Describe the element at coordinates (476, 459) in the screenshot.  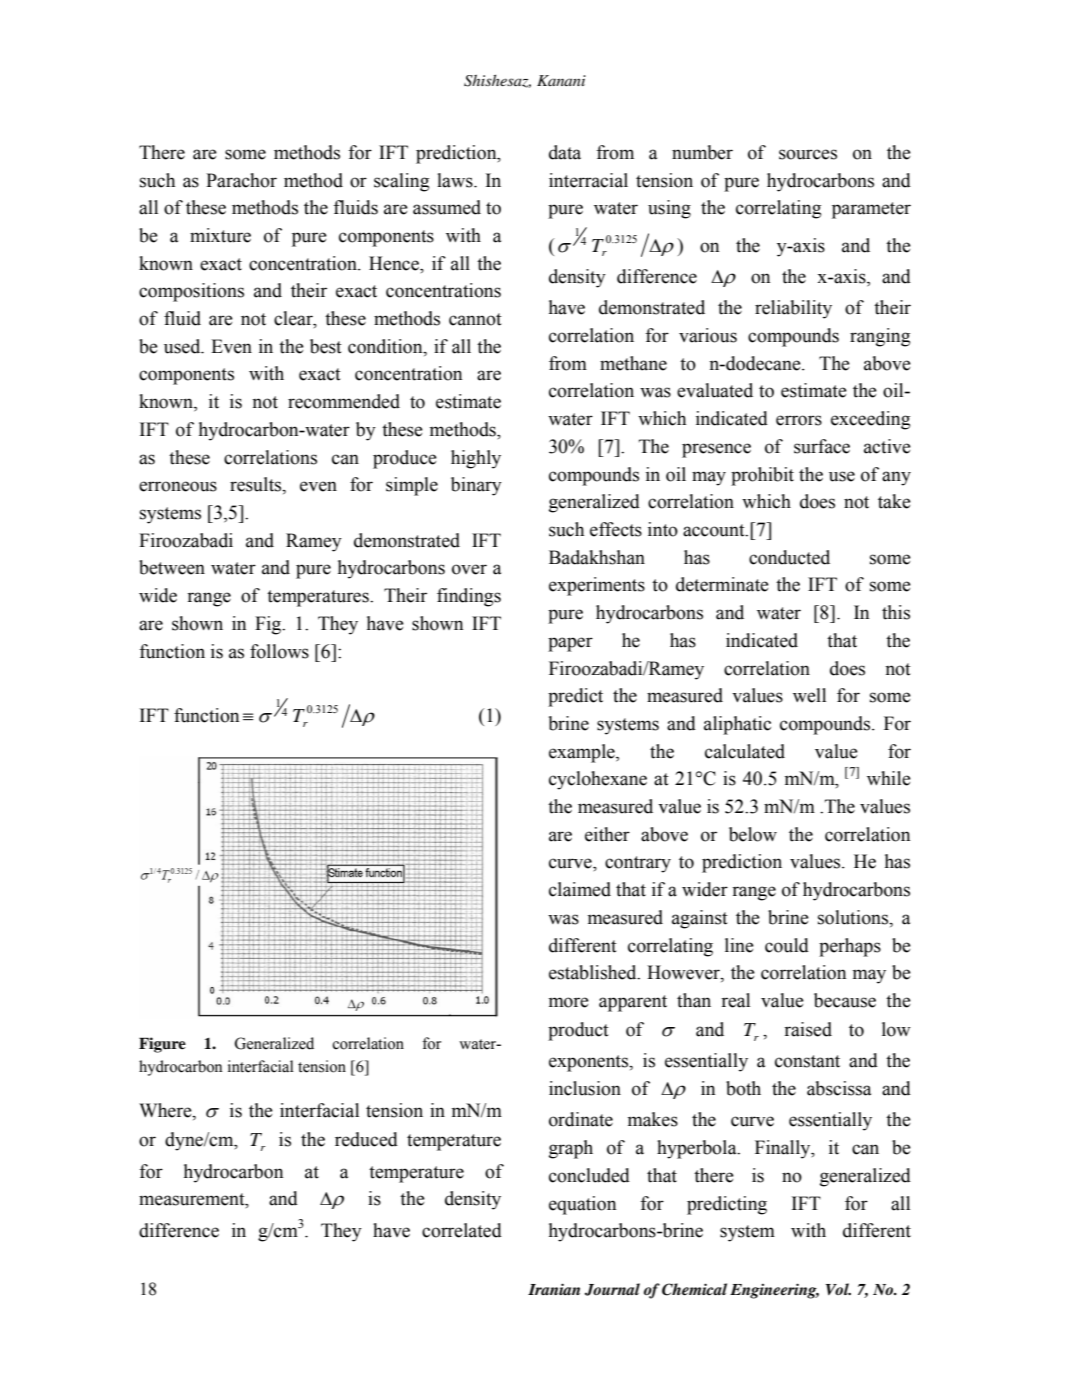
I see `highly` at that location.
